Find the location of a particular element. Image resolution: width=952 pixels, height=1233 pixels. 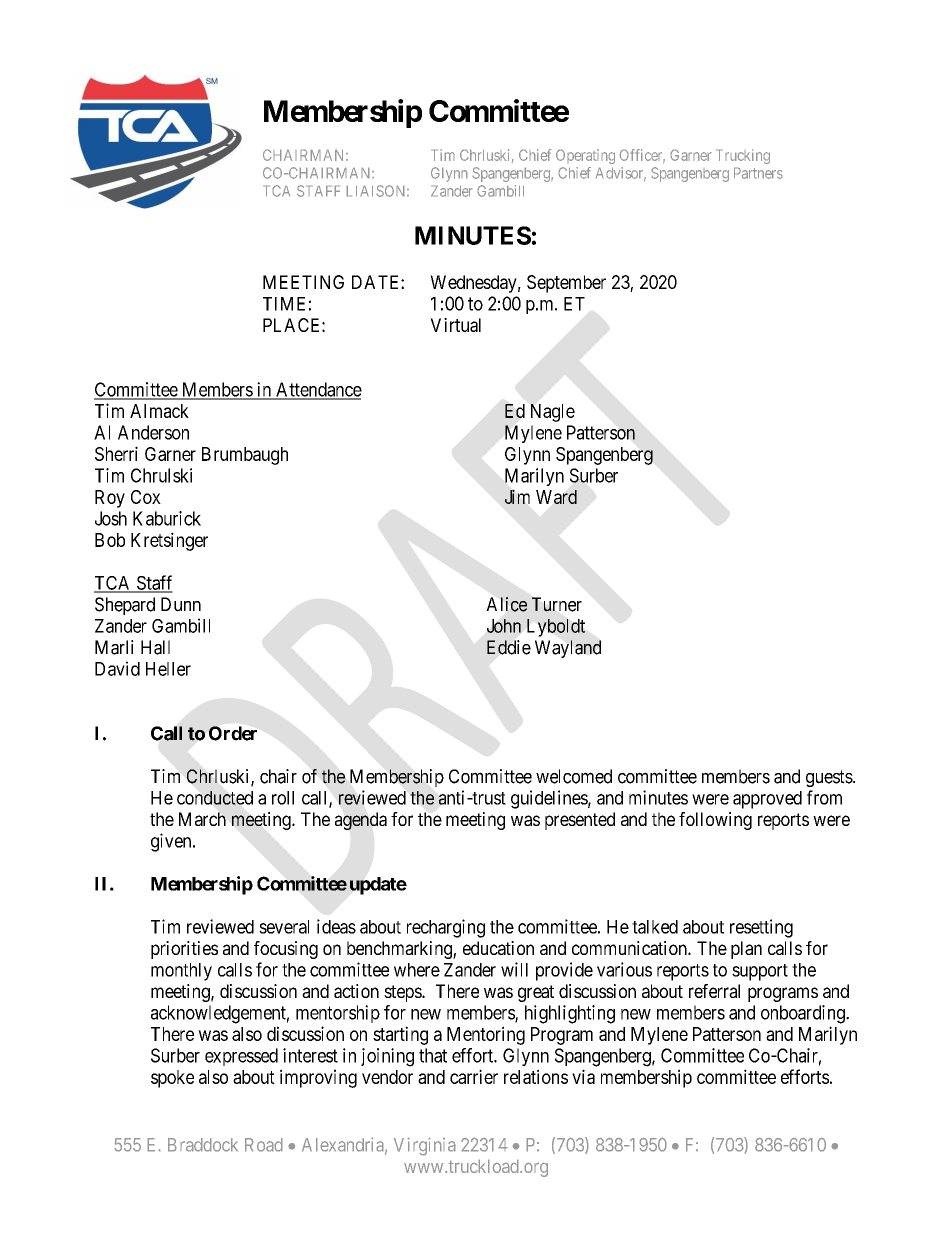

Partners is located at coordinates (758, 173).
